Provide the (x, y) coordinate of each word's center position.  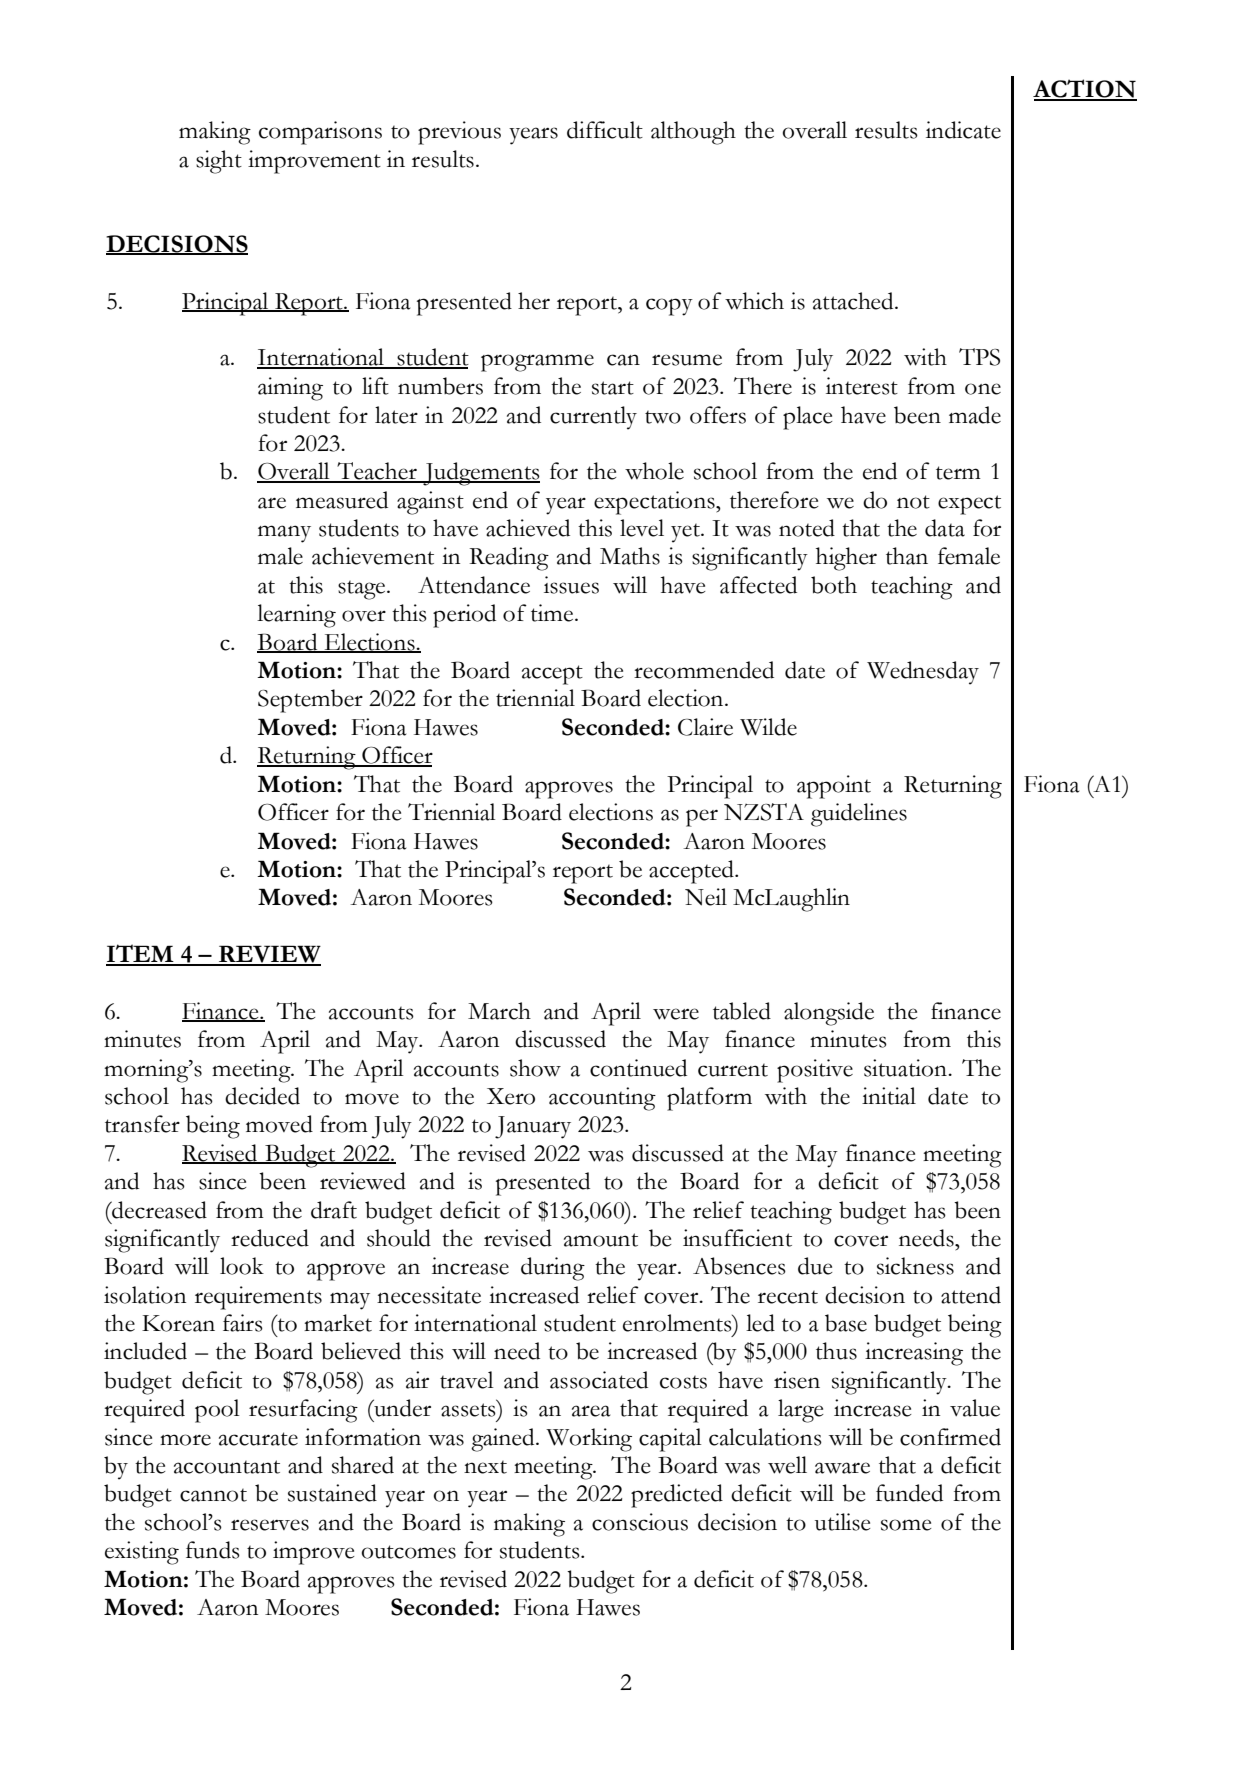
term (958, 473)
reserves (270, 1525)
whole (654, 471)
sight (219, 162)
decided (262, 1096)
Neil (706, 897)
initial (889, 1096)
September (310, 701)
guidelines (859, 815)
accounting (602, 1099)
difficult (605, 130)
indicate (963, 130)
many (284, 534)
